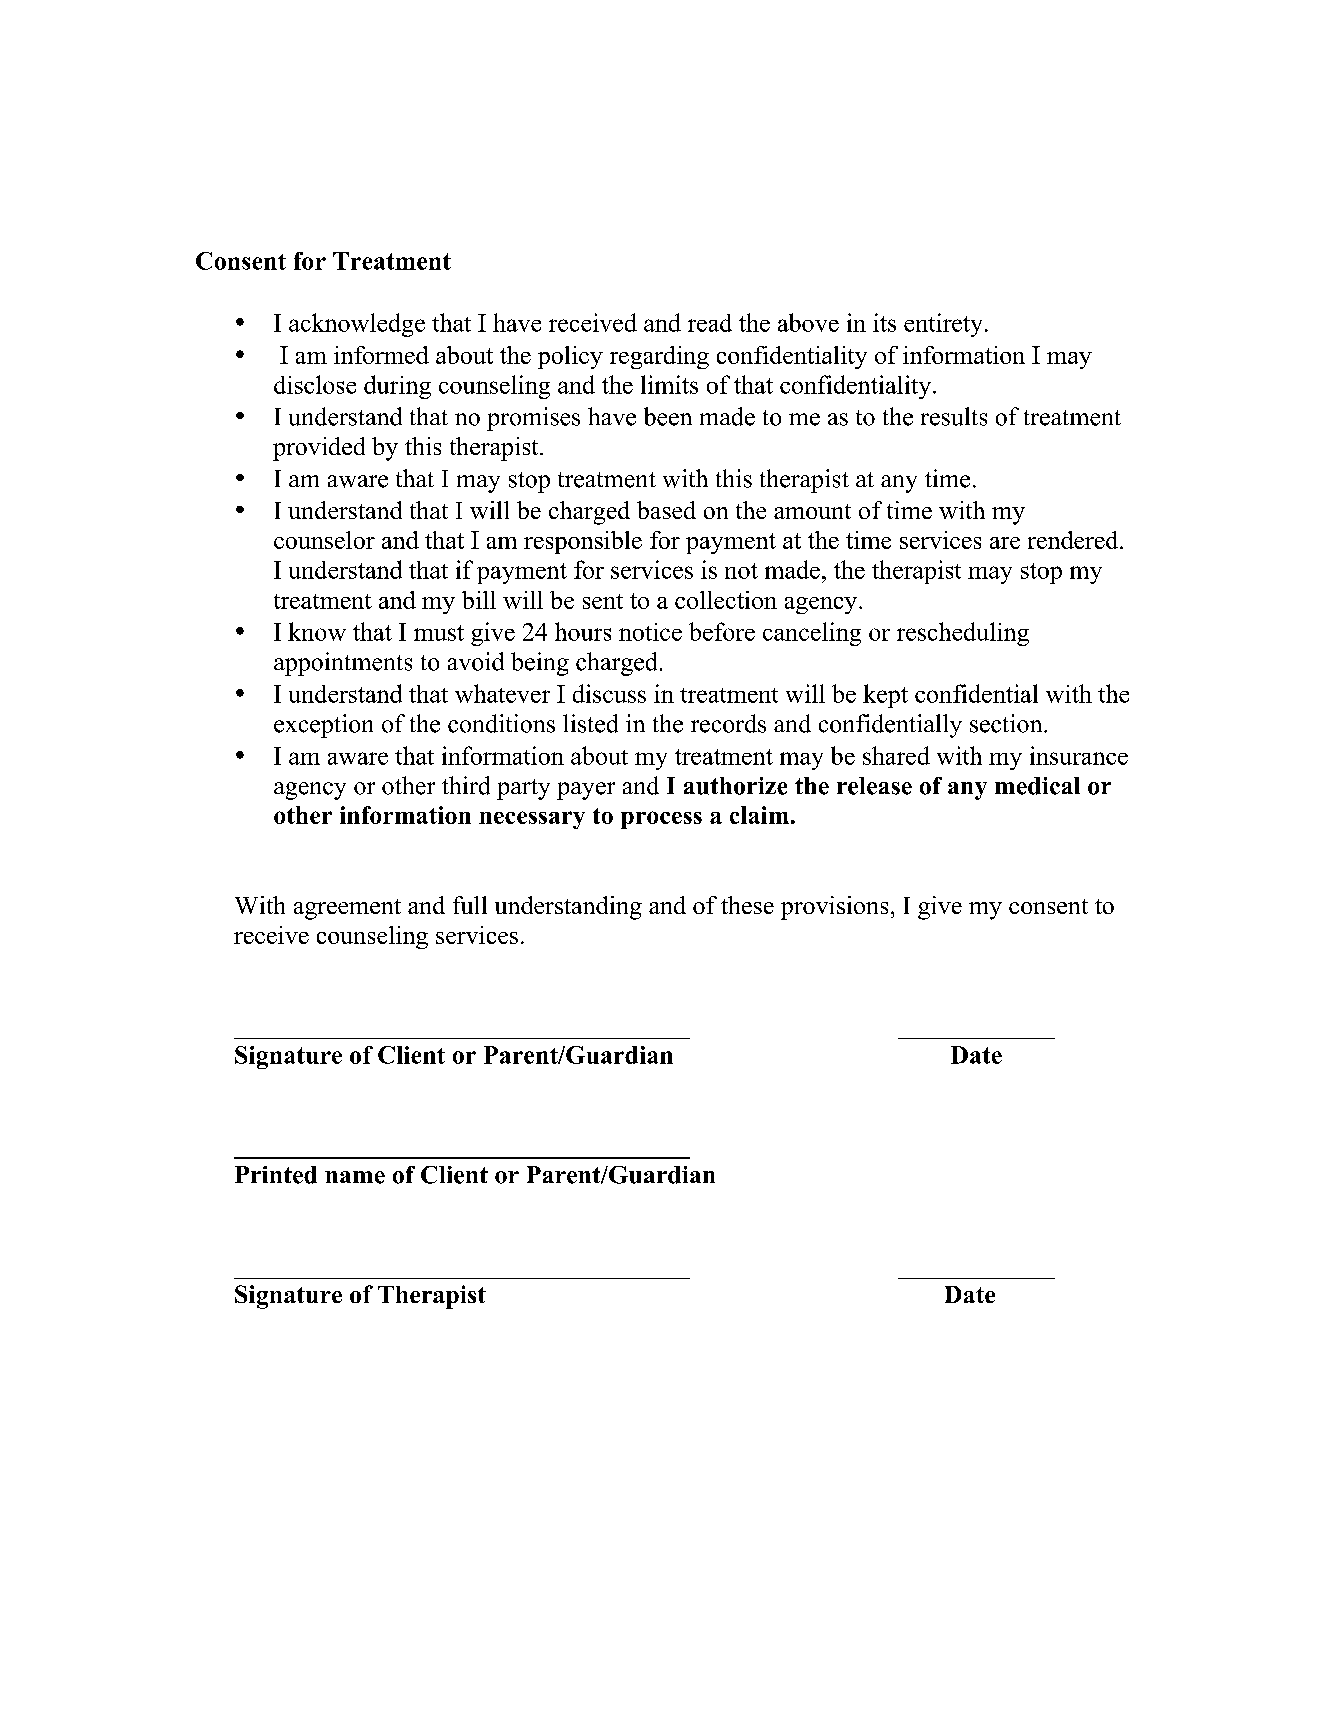  I want to click on records, so click(728, 723).
